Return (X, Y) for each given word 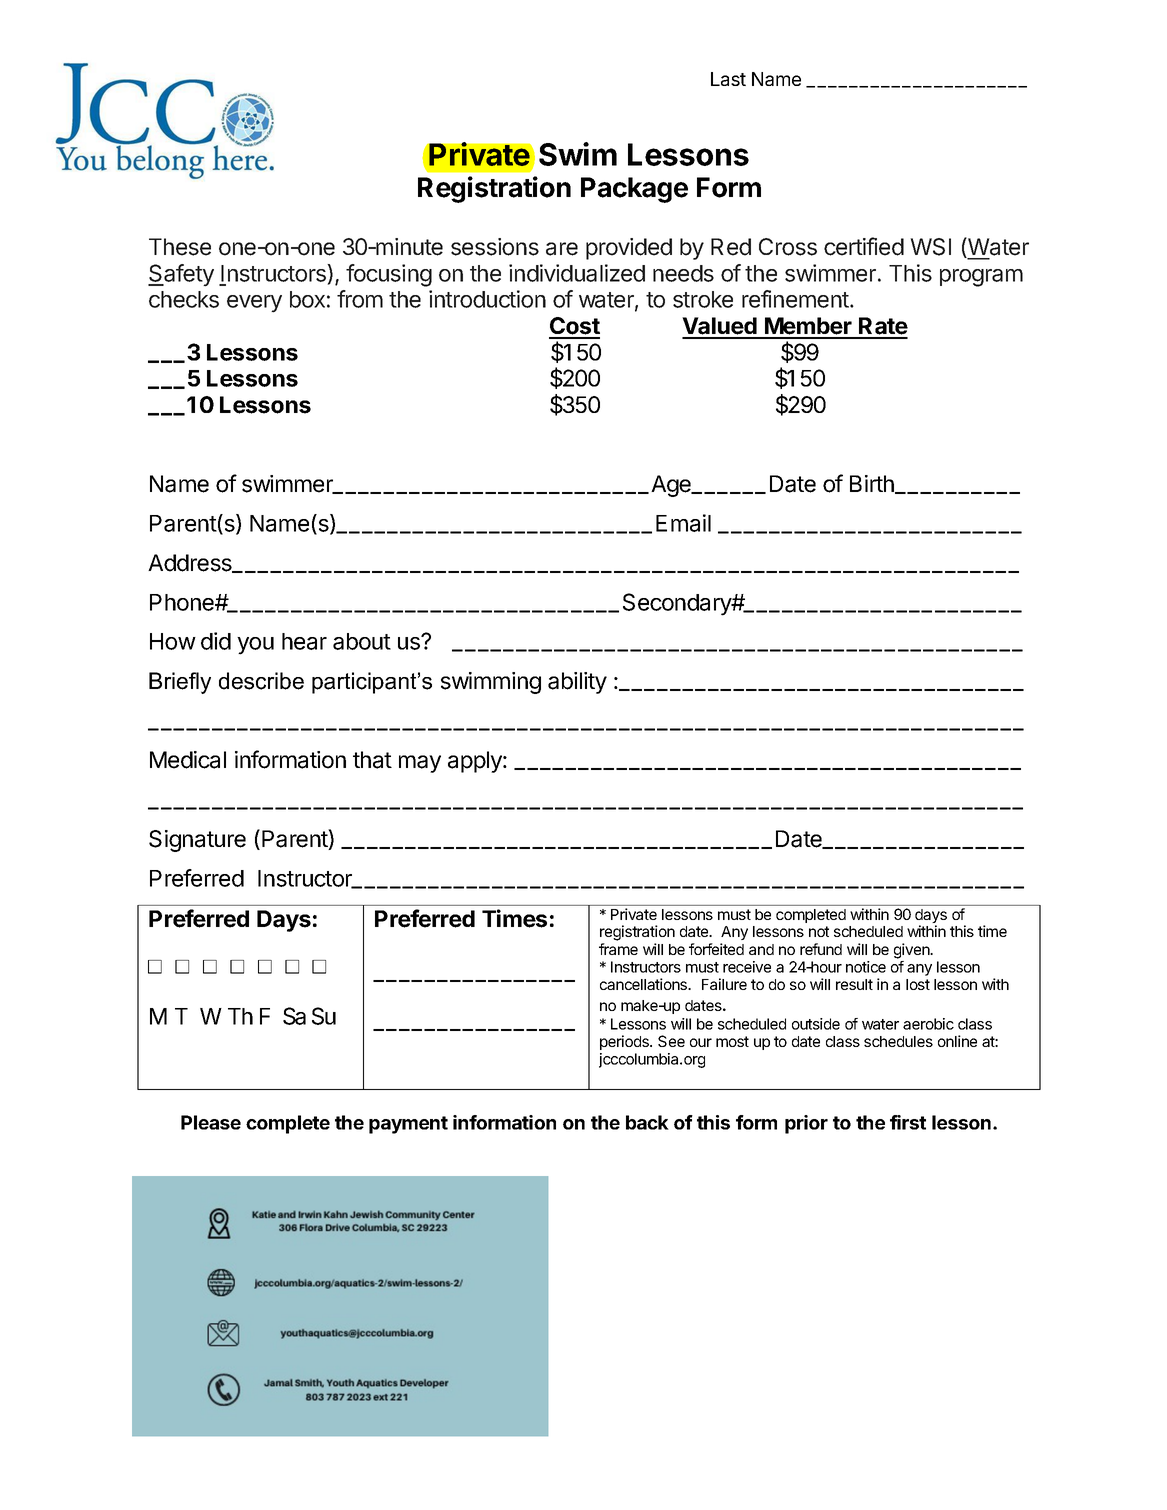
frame (618, 949)
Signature (197, 841)
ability (577, 683)
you (255, 646)
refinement (796, 299)
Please (211, 1122)
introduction (487, 299)
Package (634, 190)
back (647, 1122)
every (254, 304)
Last (728, 79)
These (180, 247)
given (913, 951)
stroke (703, 299)
